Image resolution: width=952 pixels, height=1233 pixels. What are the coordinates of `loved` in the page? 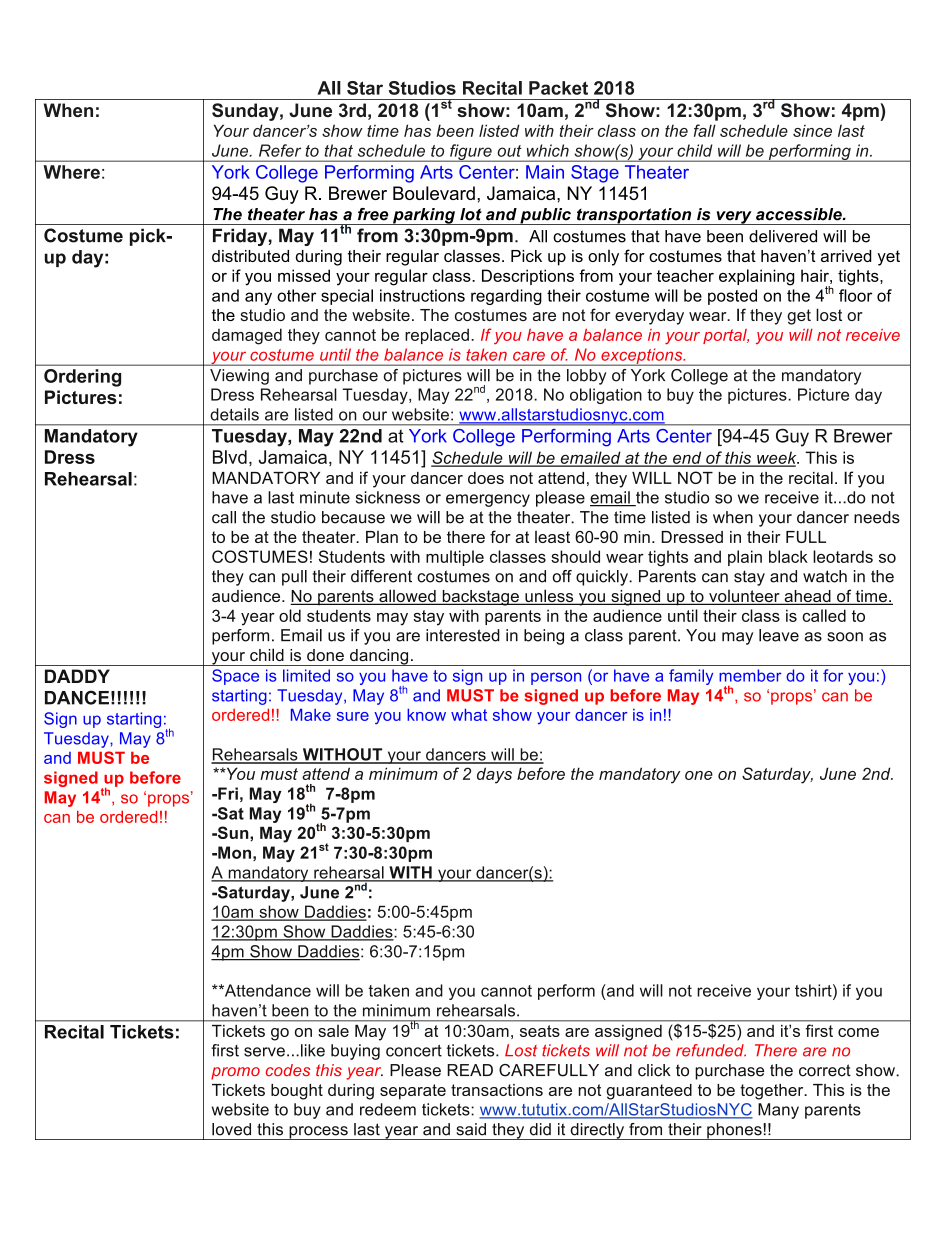 It's located at (231, 1129).
